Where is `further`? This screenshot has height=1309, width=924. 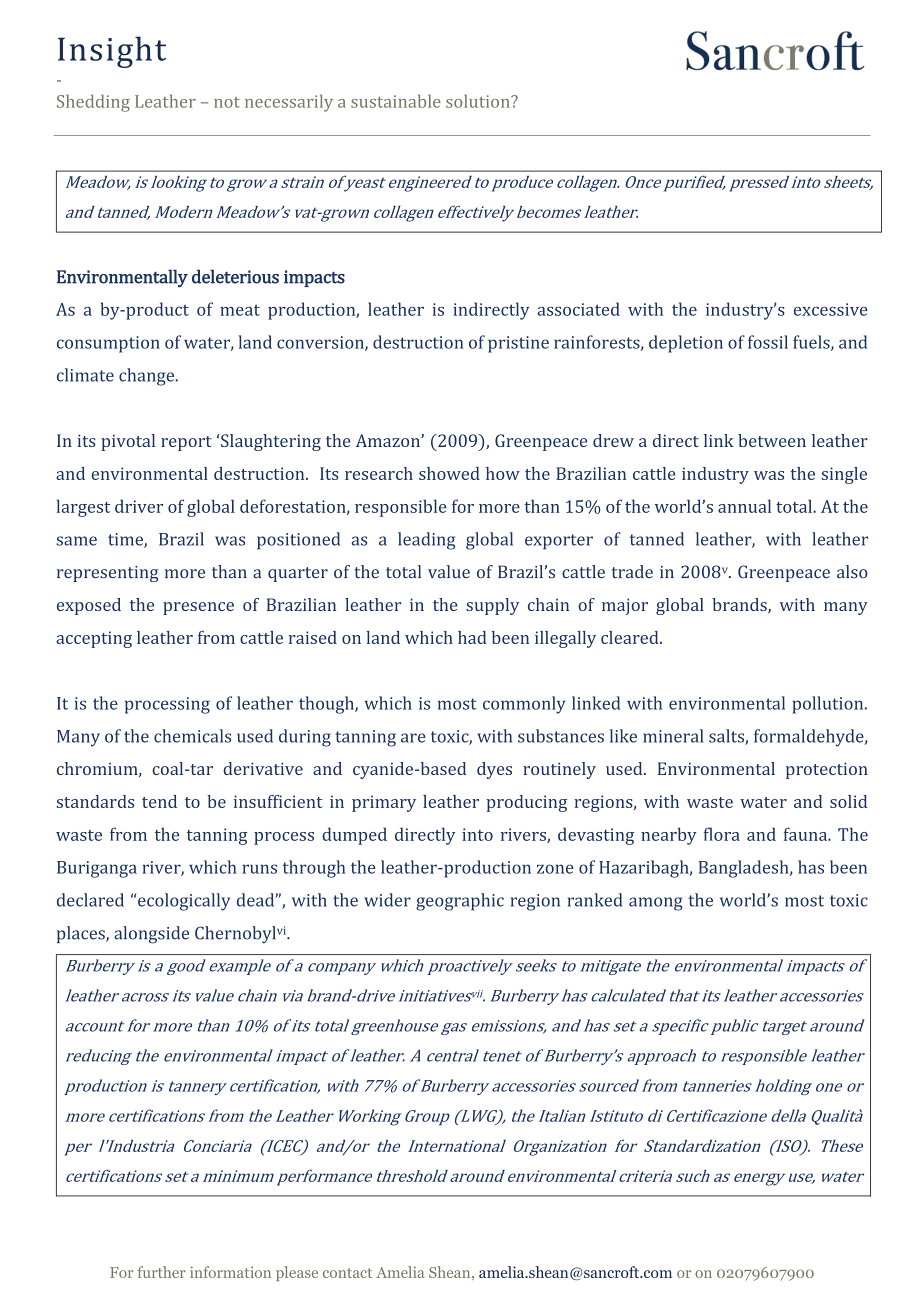 further is located at coordinates (161, 1272).
